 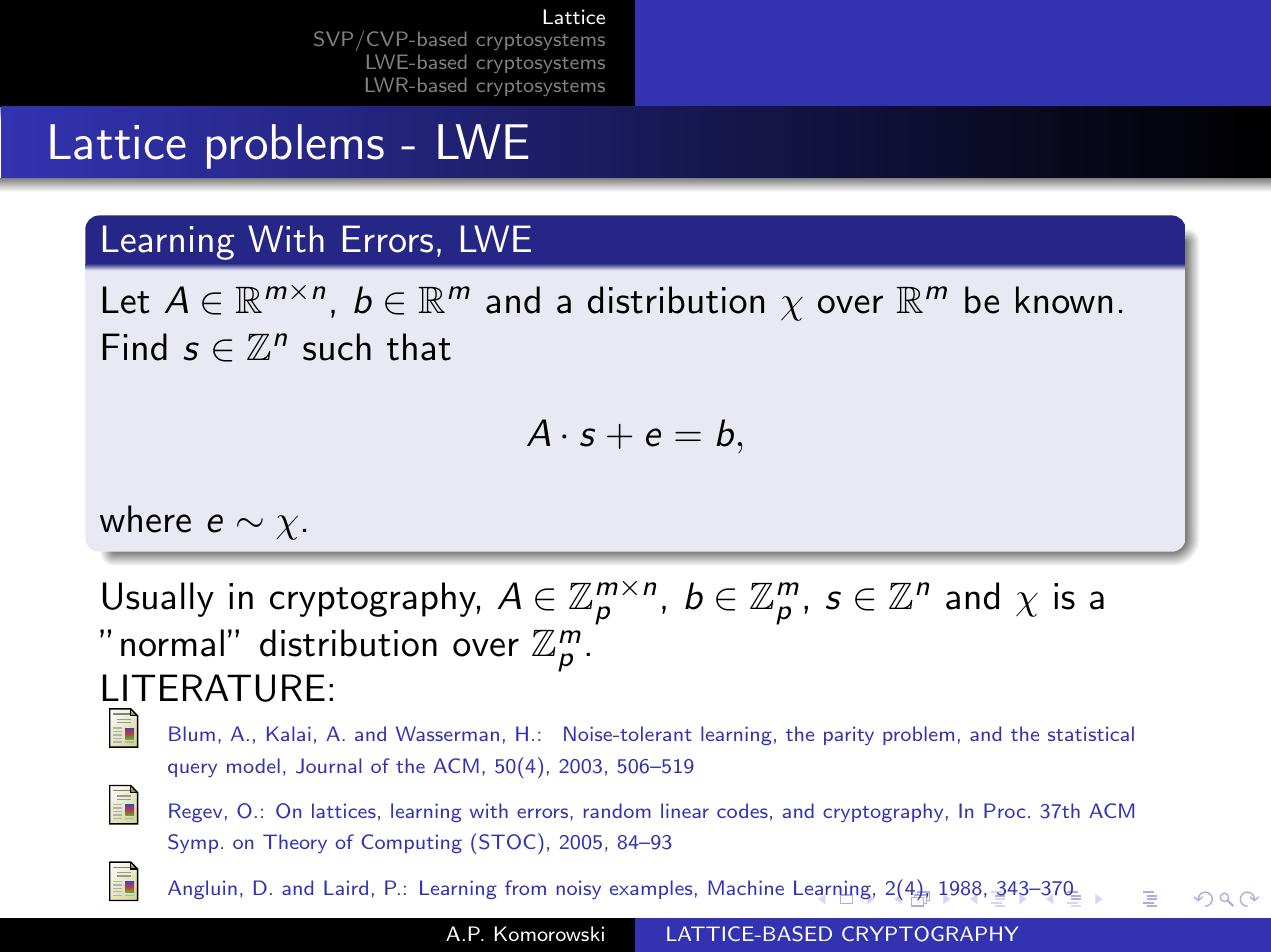 I want to click on Wasserman, so click(x=447, y=733).
